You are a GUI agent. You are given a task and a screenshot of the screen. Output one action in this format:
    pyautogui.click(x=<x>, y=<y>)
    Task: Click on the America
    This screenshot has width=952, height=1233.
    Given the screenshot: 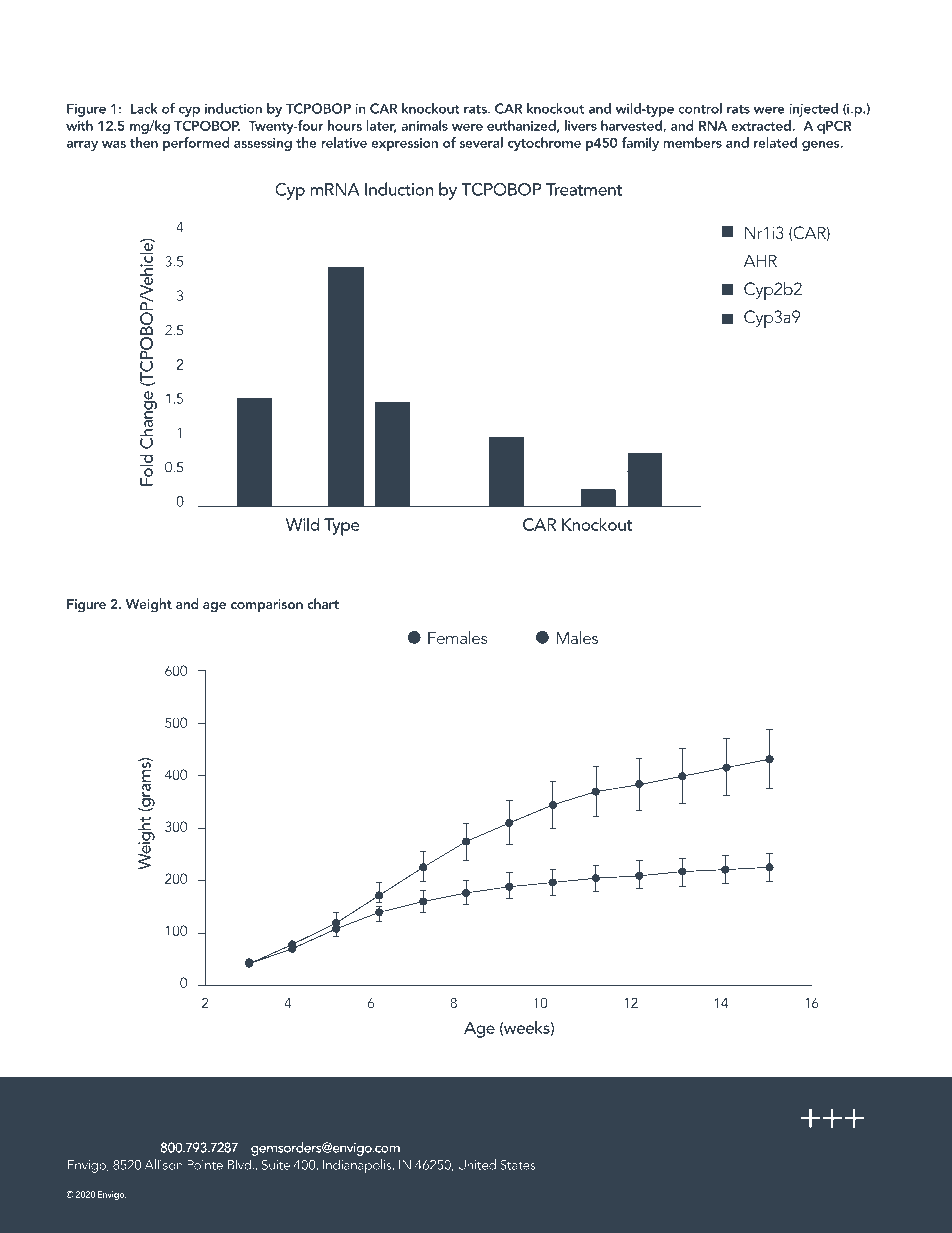 What is the action you would take?
    pyautogui.click(x=129, y=1147)
